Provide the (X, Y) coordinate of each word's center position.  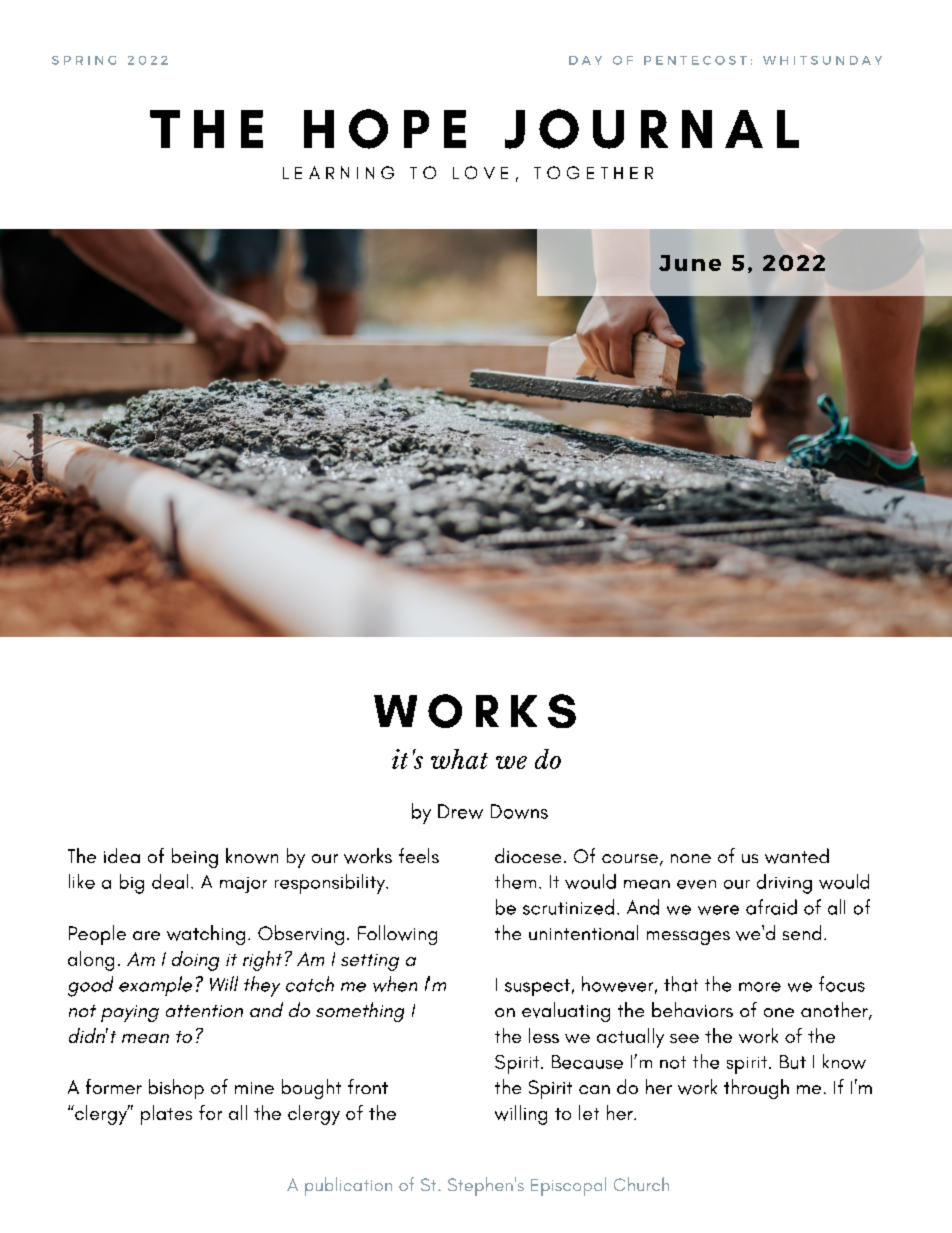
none (691, 858)
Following (397, 935)
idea (122, 855)
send (802, 932)
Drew (460, 811)
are (146, 935)
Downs (519, 811)
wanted (797, 856)
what (459, 759)
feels (419, 855)
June (690, 263)
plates (166, 1115)
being (195, 858)
